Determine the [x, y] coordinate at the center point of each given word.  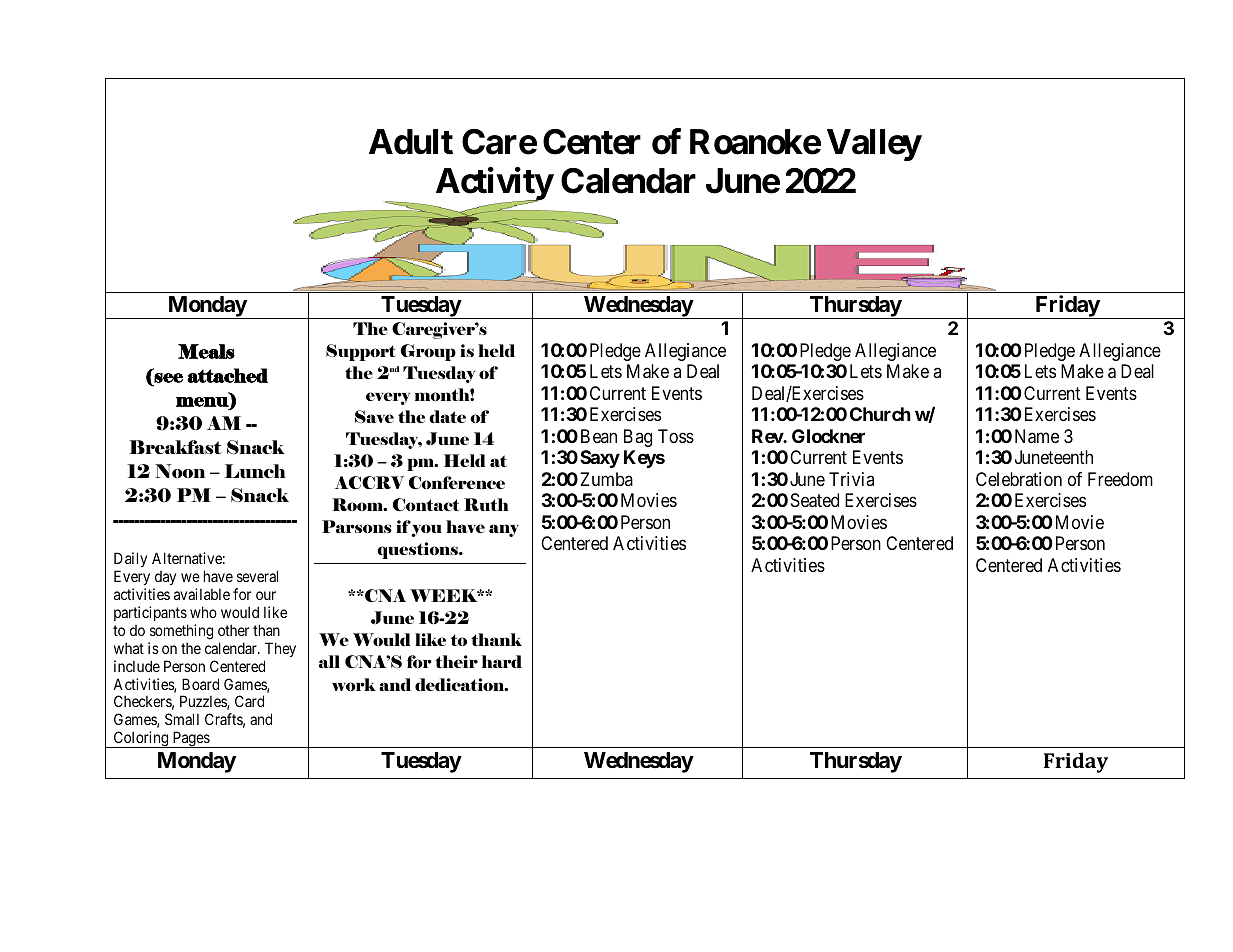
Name [1037, 436]
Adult [411, 142]
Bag [638, 438]
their [456, 661]
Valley [874, 145]
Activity [494, 185]
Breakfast [175, 447]
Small [182, 719]
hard [501, 661]
